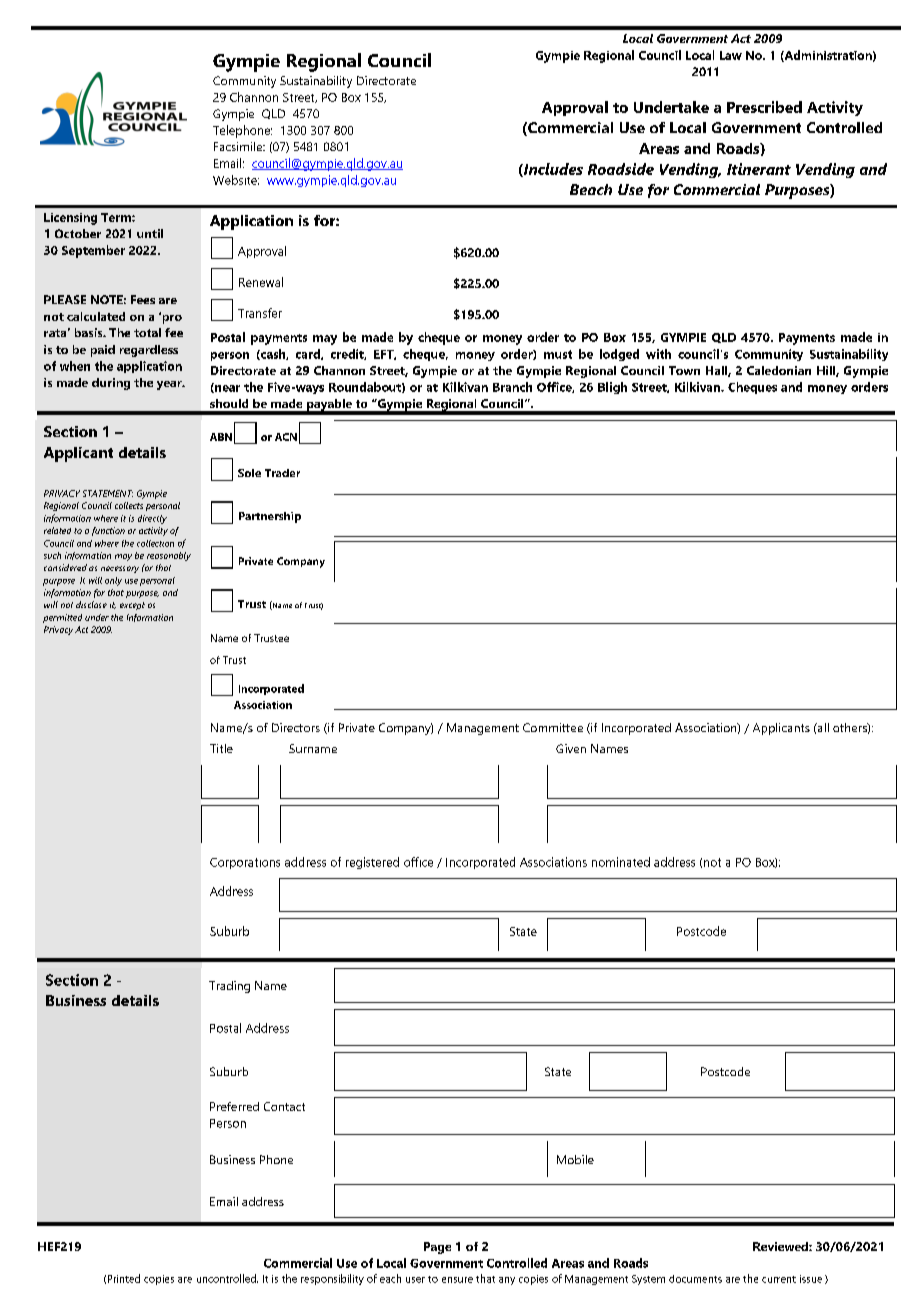  Describe the element at coordinates (239, 146) in the page. I see `Facsimile` at that location.
